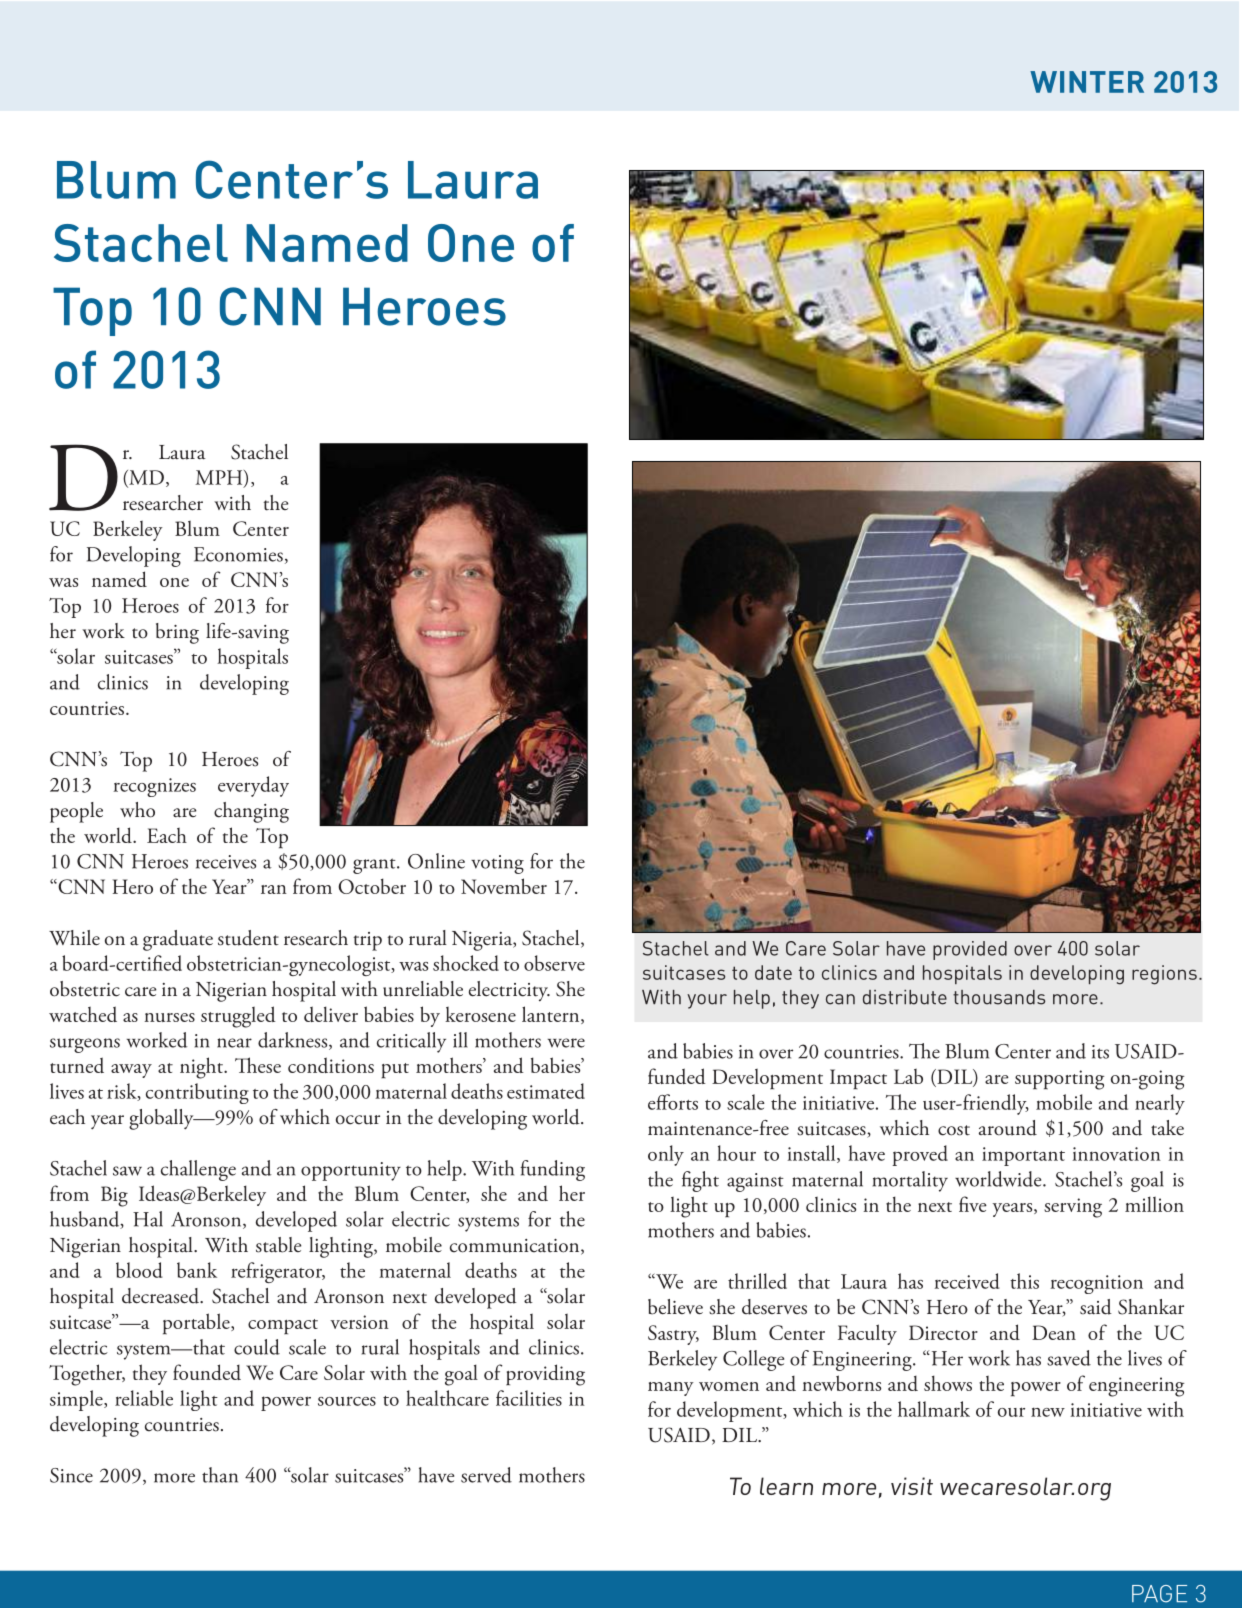 Image resolution: width=1242 pixels, height=1608 pixels. Describe the element at coordinates (202, 1068) in the image. I see `night` at that location.
